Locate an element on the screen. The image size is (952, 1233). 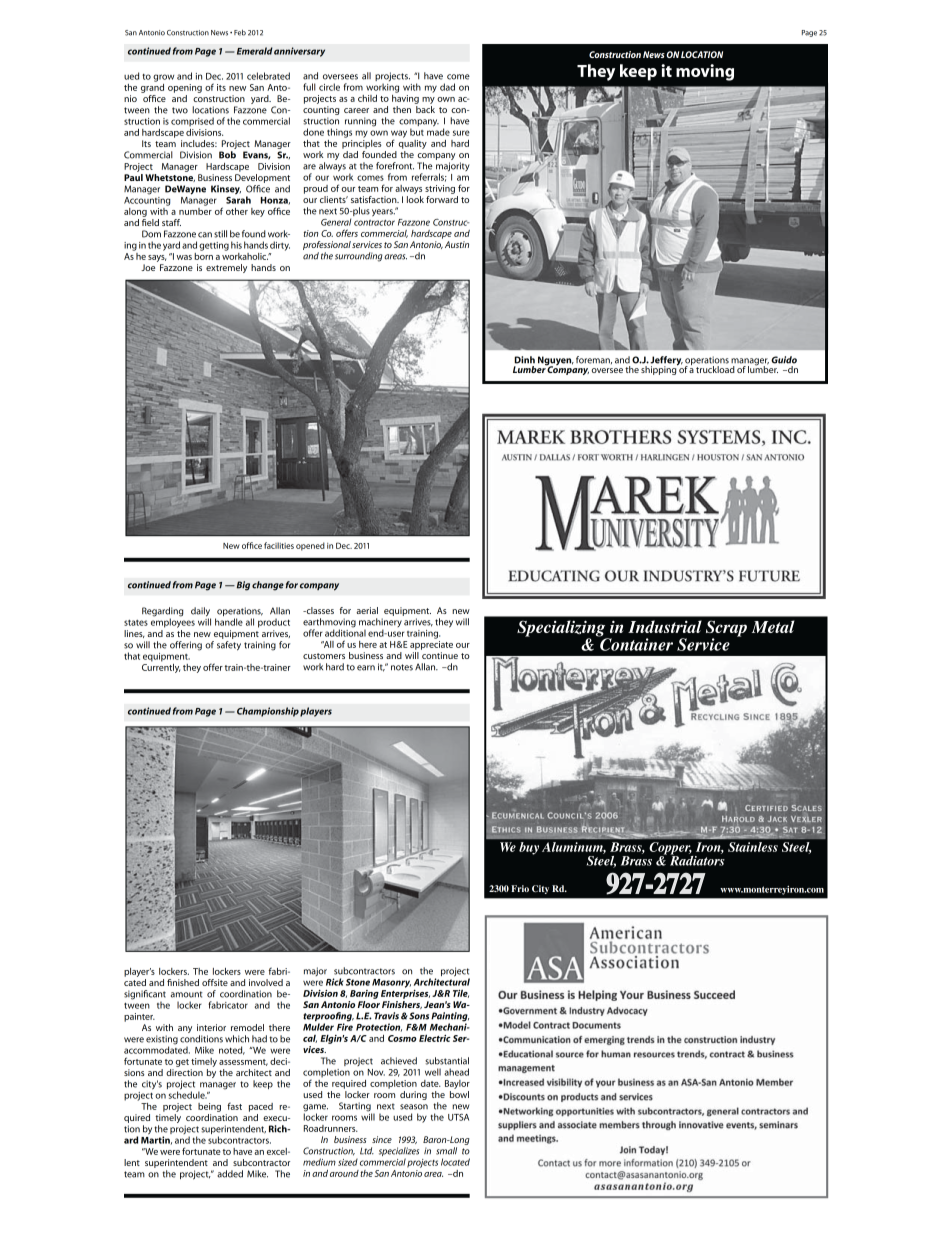
Industrial is located at coordinates (665, 626).
